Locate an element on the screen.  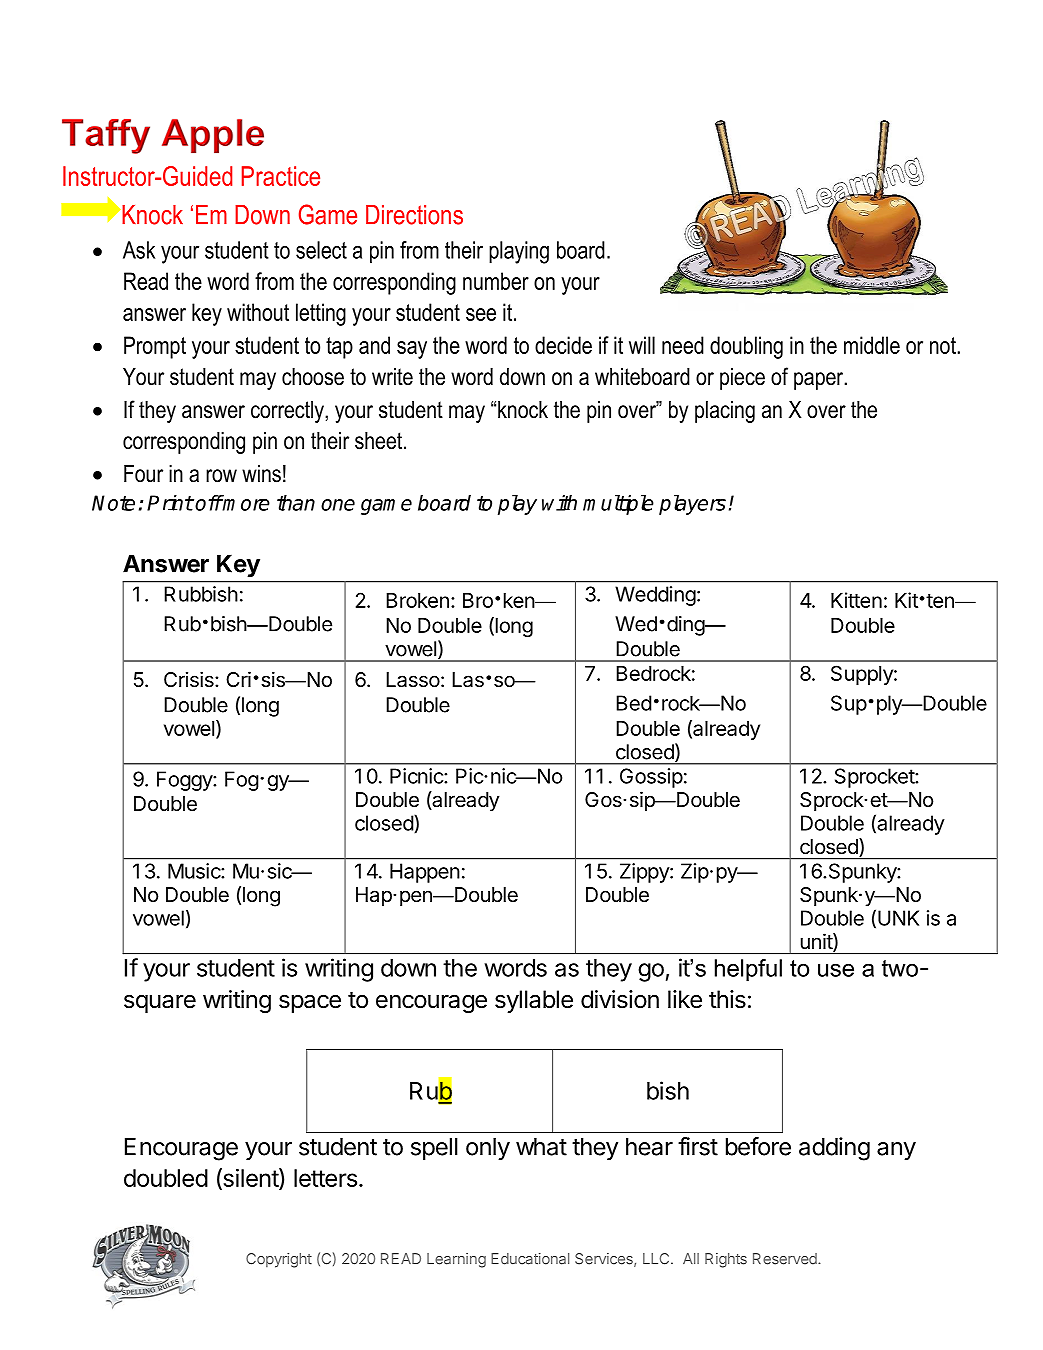
multiple is located at coordinates (618, 505).
